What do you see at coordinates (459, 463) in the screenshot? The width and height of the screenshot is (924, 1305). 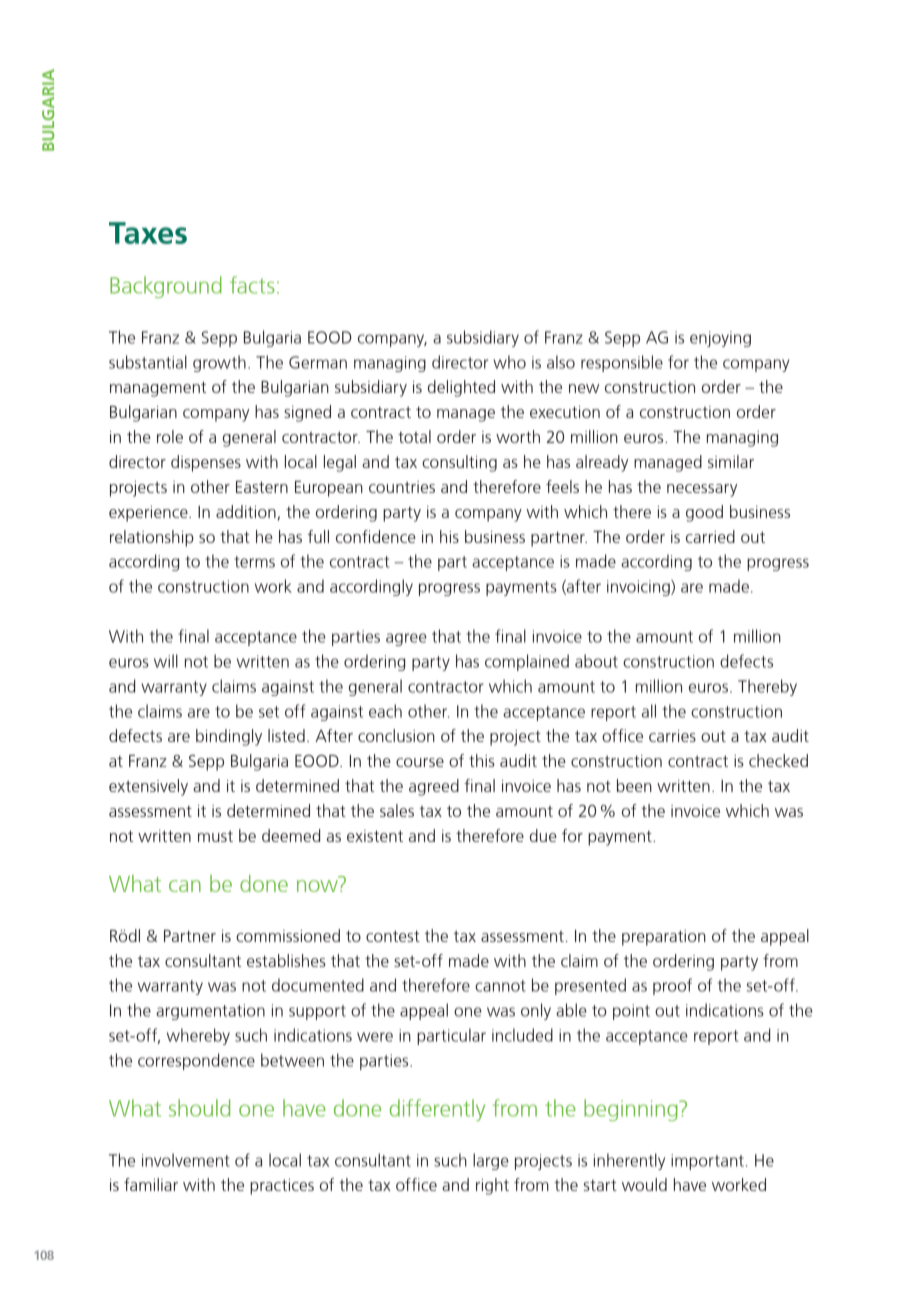 I see `consulting` at bounding box center [459, 463].
